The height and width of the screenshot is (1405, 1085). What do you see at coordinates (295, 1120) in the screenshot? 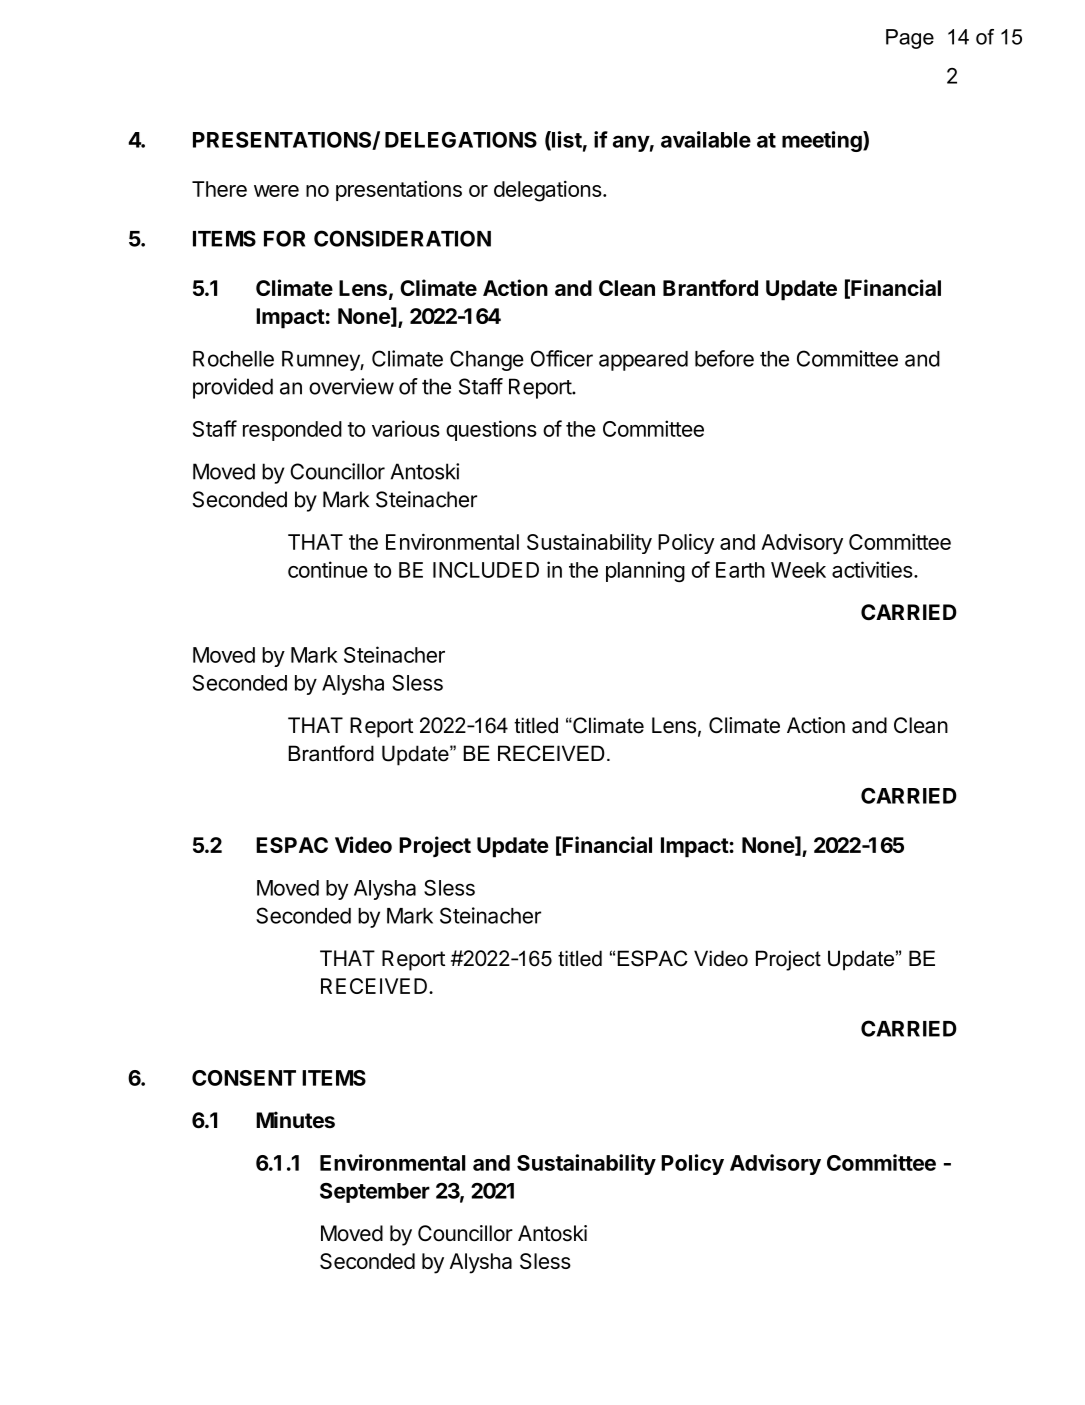
I see `Minutes` at bounding box center [295, 1120].
